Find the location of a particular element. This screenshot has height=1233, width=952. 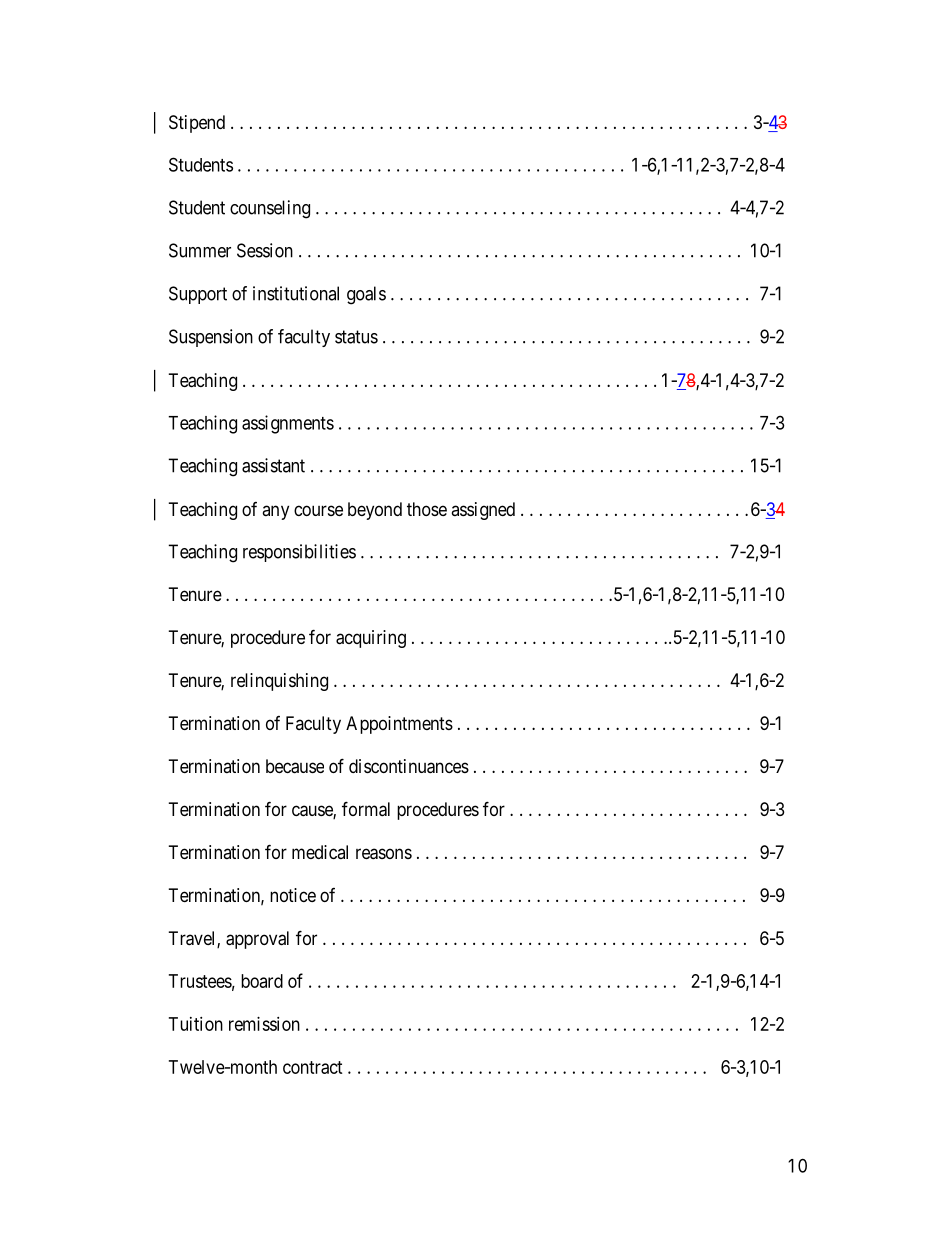

course is located at coordinates (318, 510).
